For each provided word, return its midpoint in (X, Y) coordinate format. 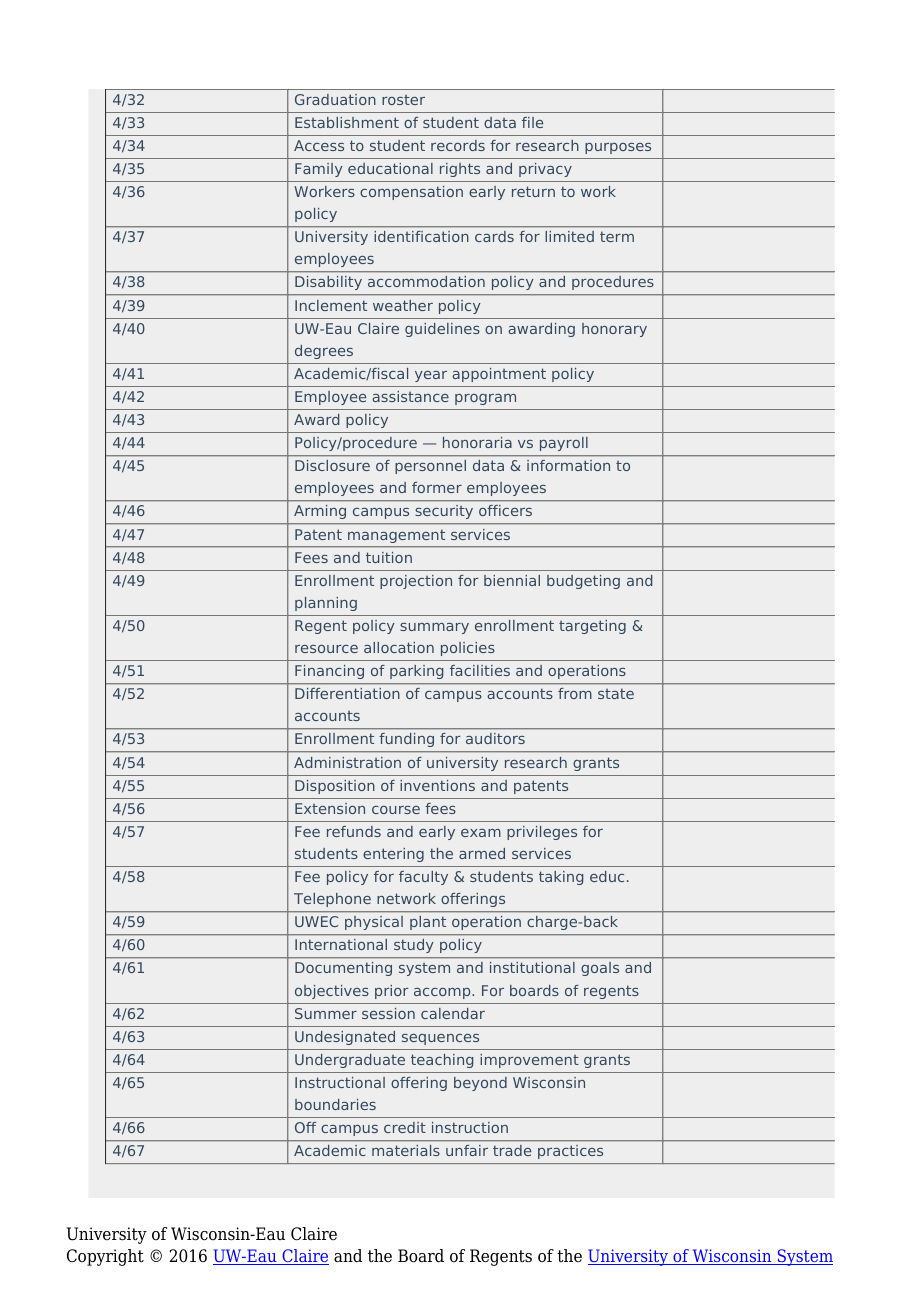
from (575, 693)
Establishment (347, 122)
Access (319, 145)
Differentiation (347, 693)
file (532, 122)
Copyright (105, 1257)
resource (326, 649)
